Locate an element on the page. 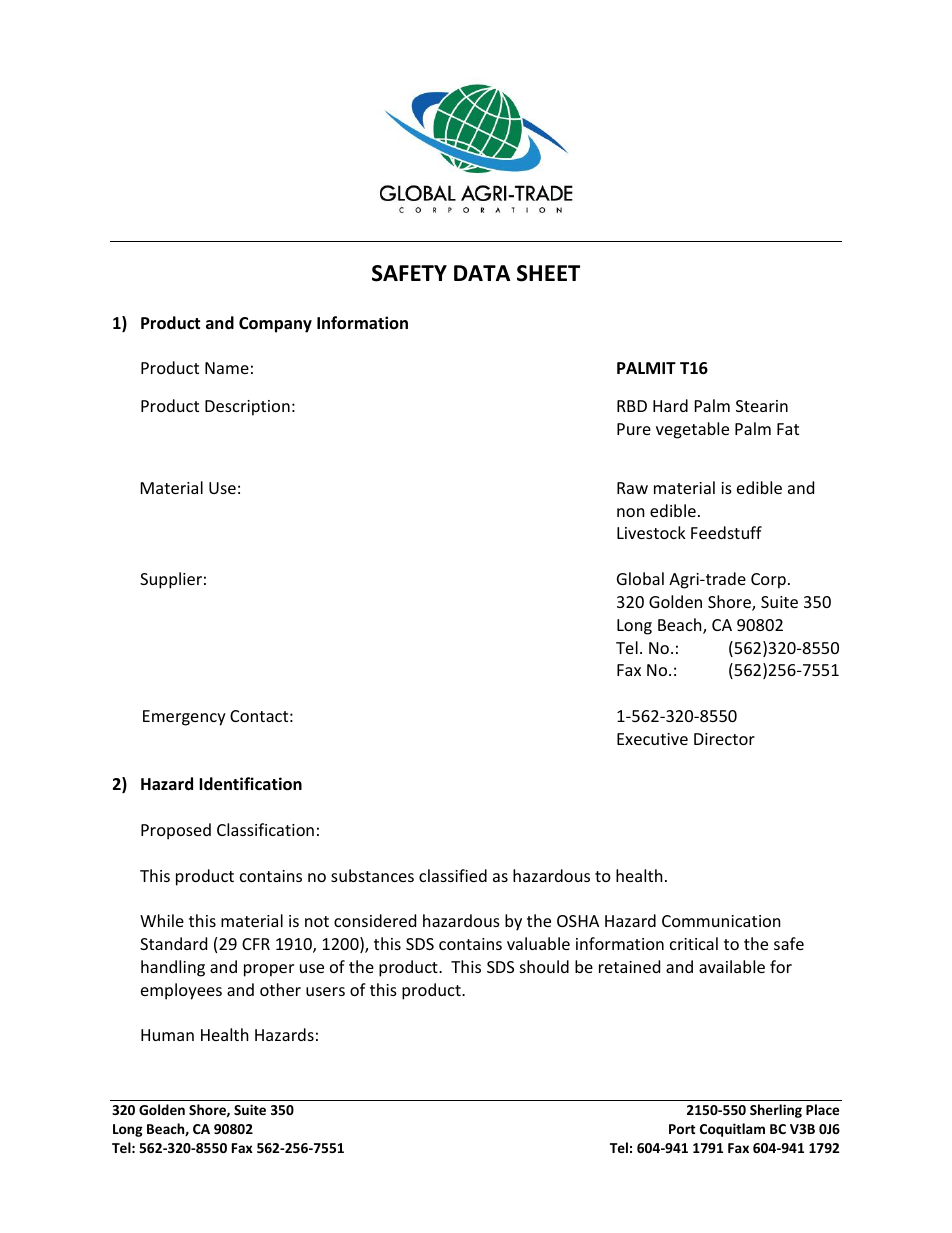 This page has width=952, height=1233. non is located at coordinates (631, 512).
